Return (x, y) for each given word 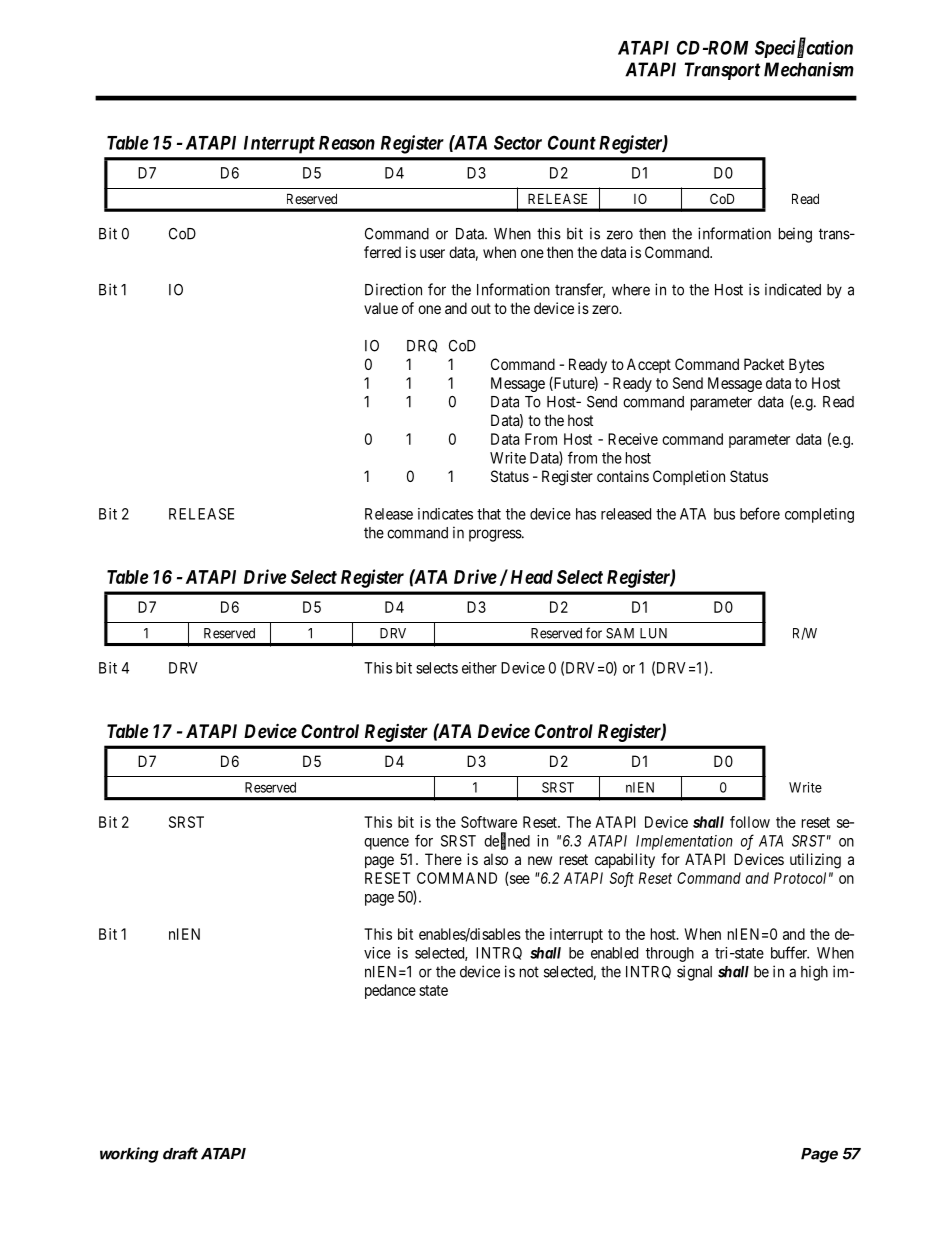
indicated (793, 289)
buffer (790, 952)
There (443, 859)
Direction (393, 289)
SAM (620, 633)
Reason (347, 143)
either (479, 668)
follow (750, 822)
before (760, 513)
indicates (445, 514)
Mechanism (809, 69)
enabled (614, 953)
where (631, 290)
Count (572, 142)
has (586, 514)
